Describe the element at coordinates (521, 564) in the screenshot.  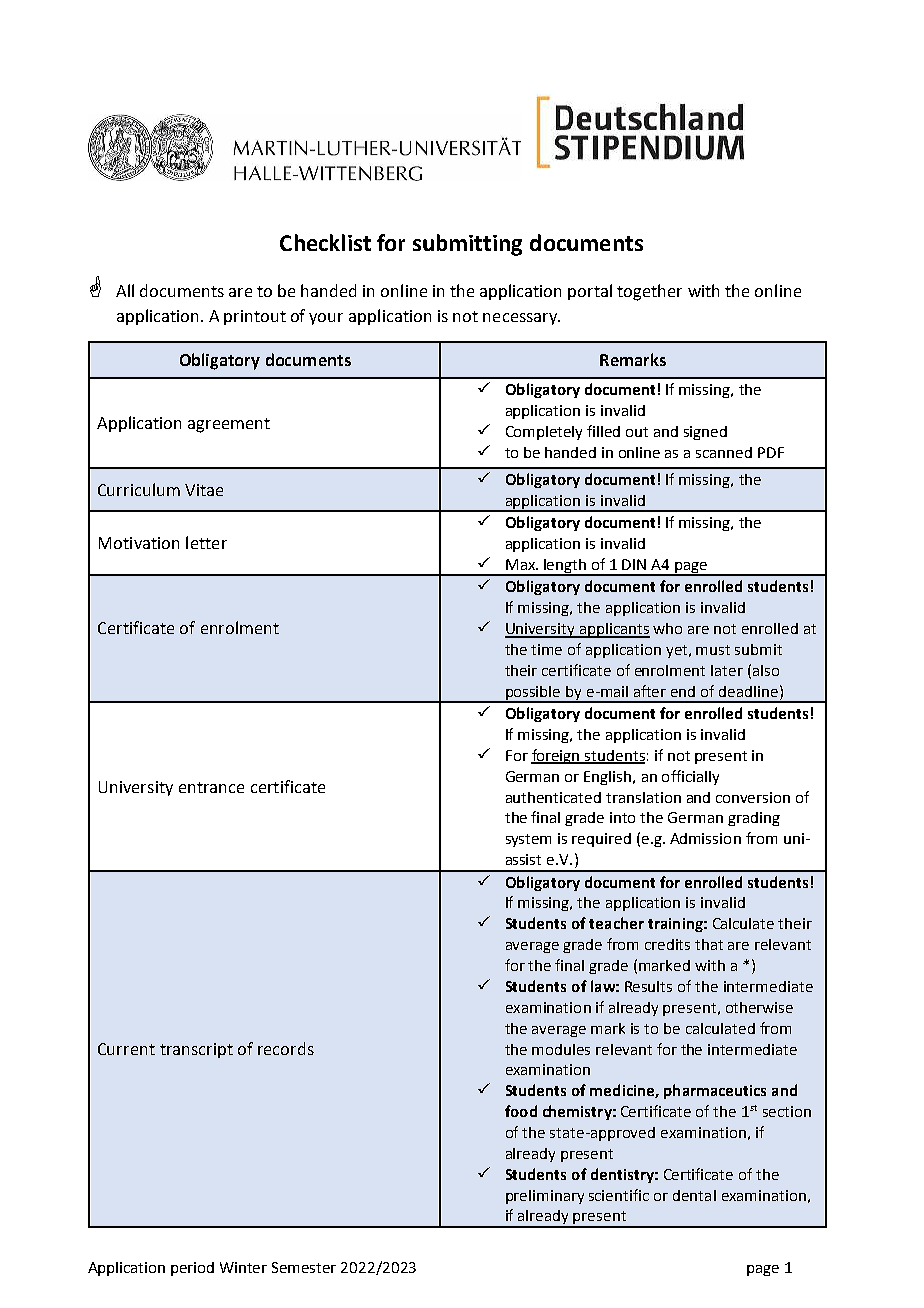
I see `Max` at that location.
